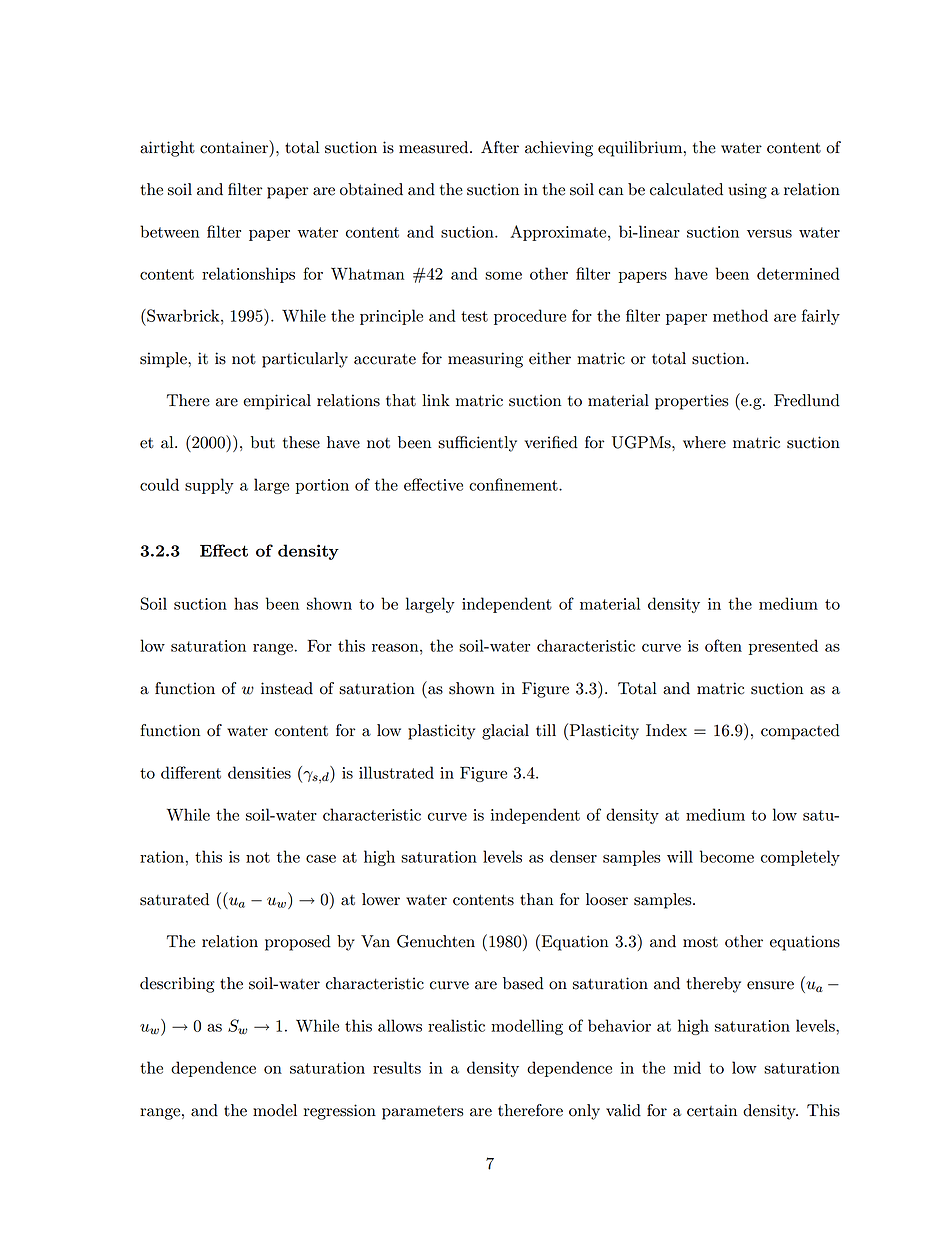  Describe the element at coordinates (740, 315) in the screenshot. I see `method` at that location.
